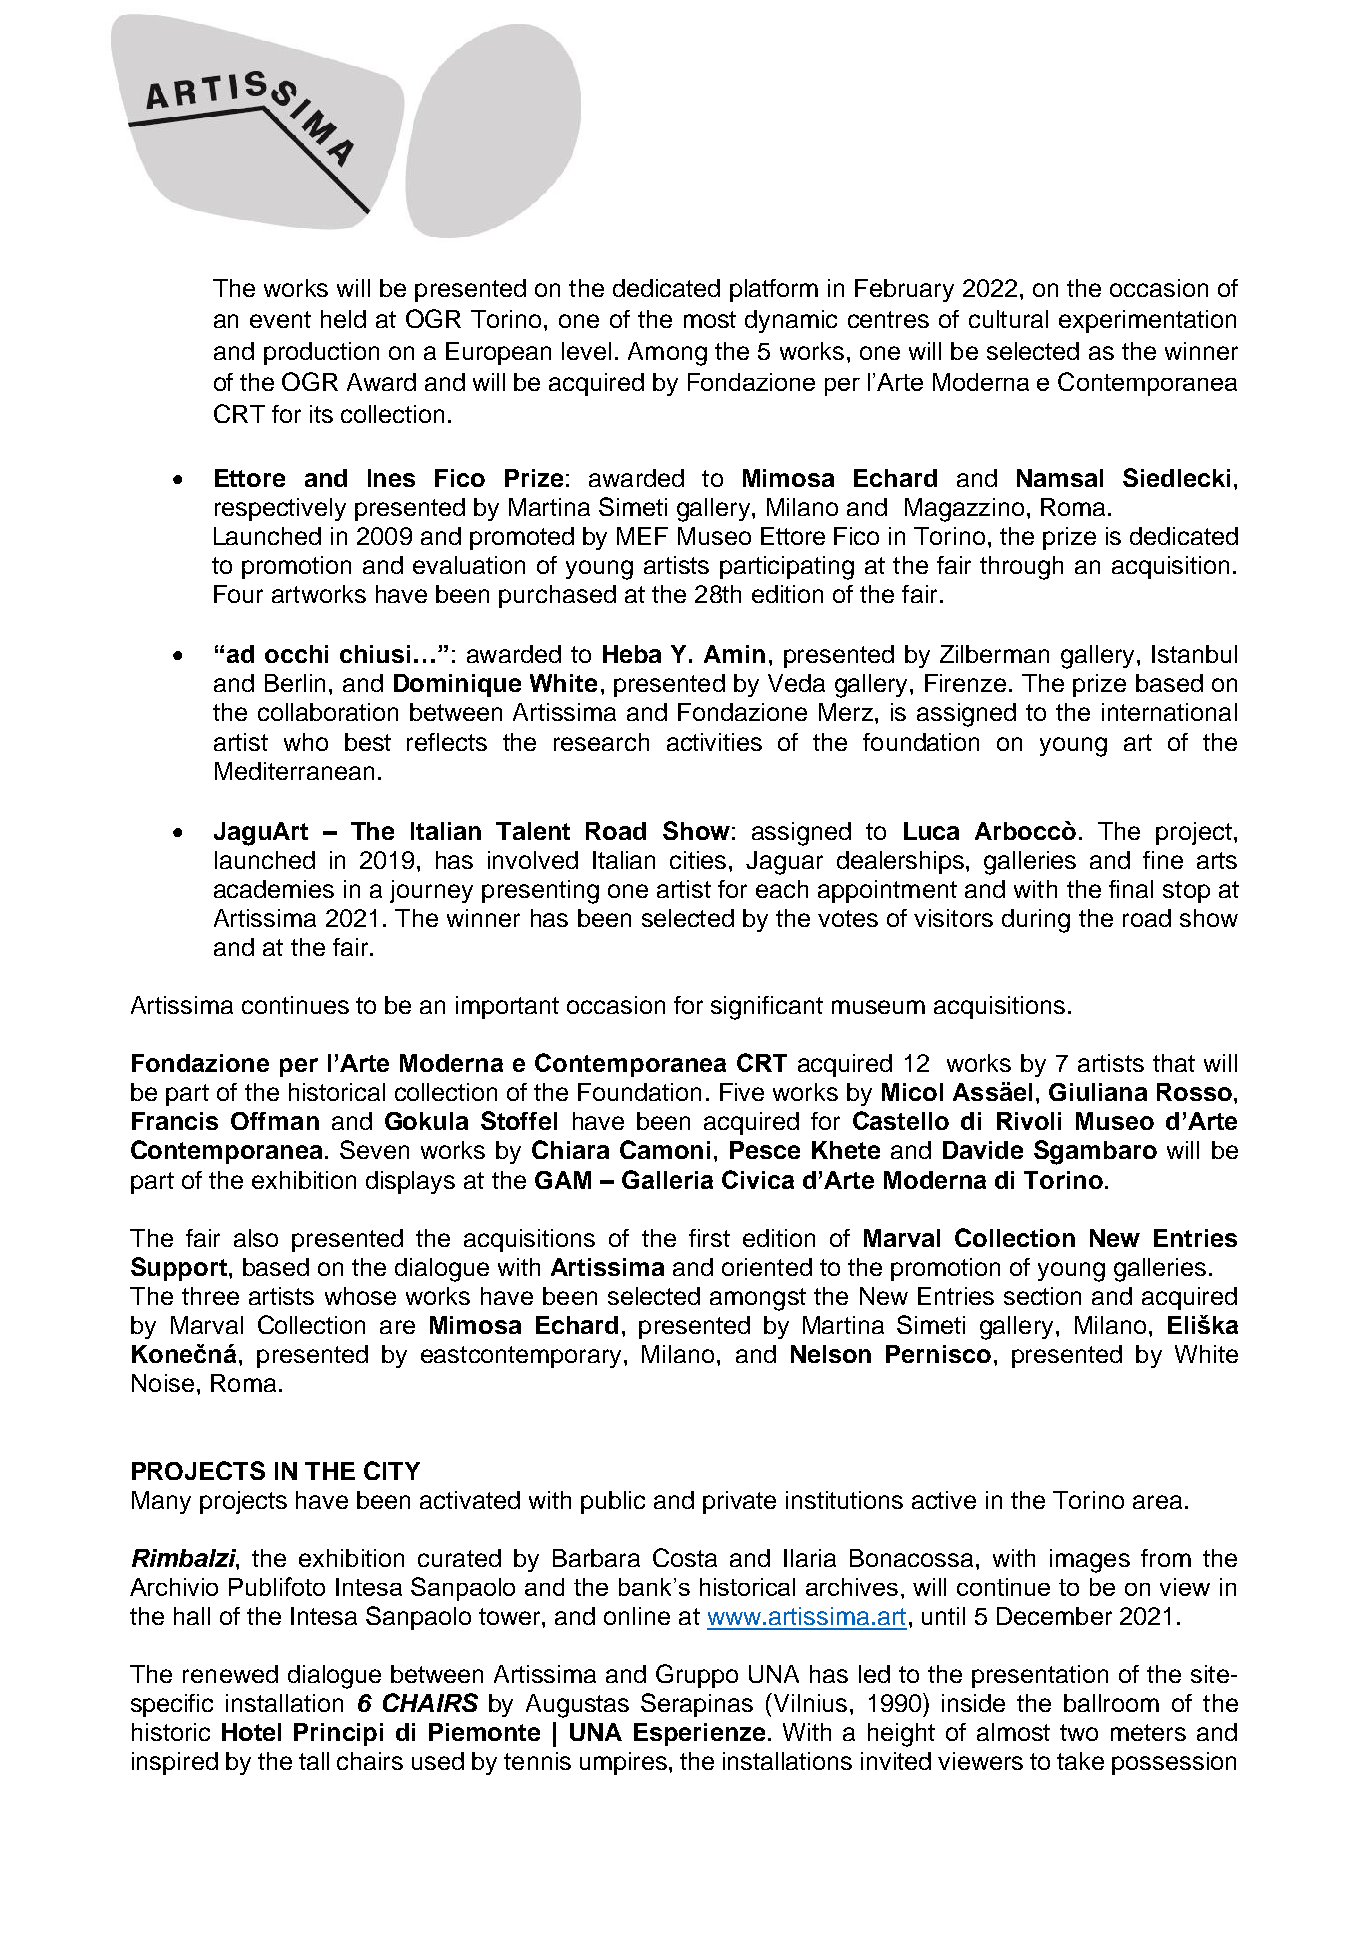  I want to click on Francis, so click(175, 1121).
